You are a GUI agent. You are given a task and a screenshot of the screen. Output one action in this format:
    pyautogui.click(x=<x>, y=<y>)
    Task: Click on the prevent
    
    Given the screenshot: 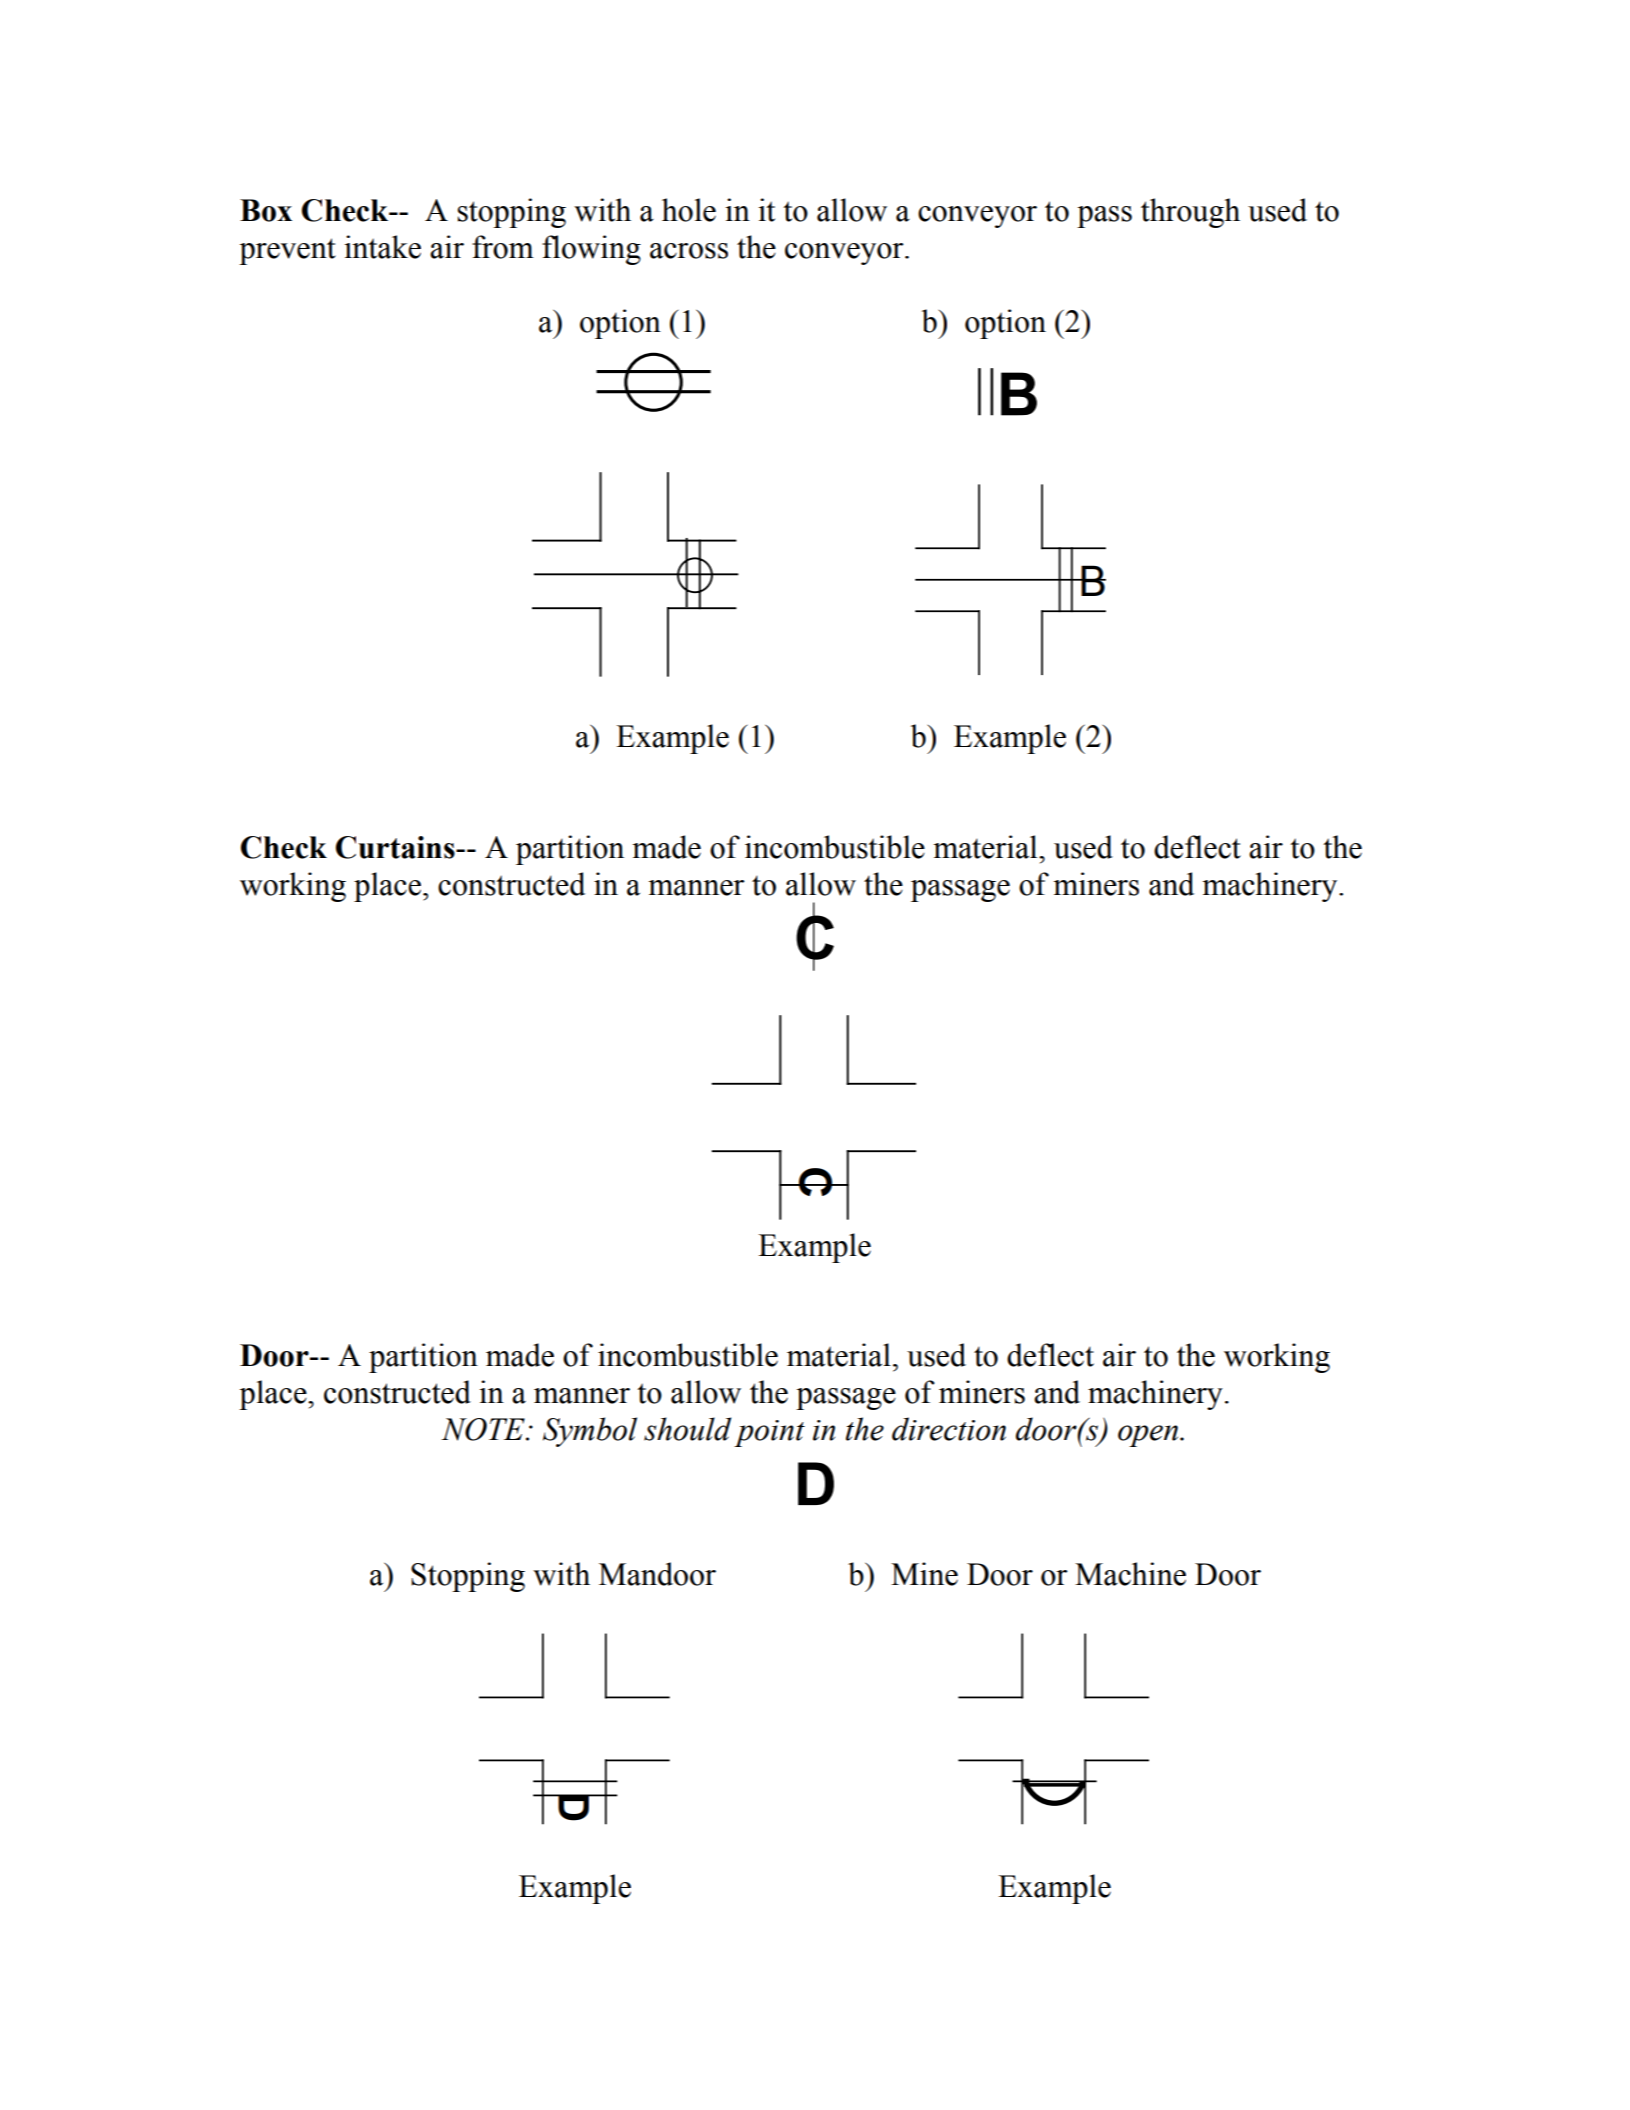 What is the action you would take?
    pyautogui.click(x=287, y=251)
